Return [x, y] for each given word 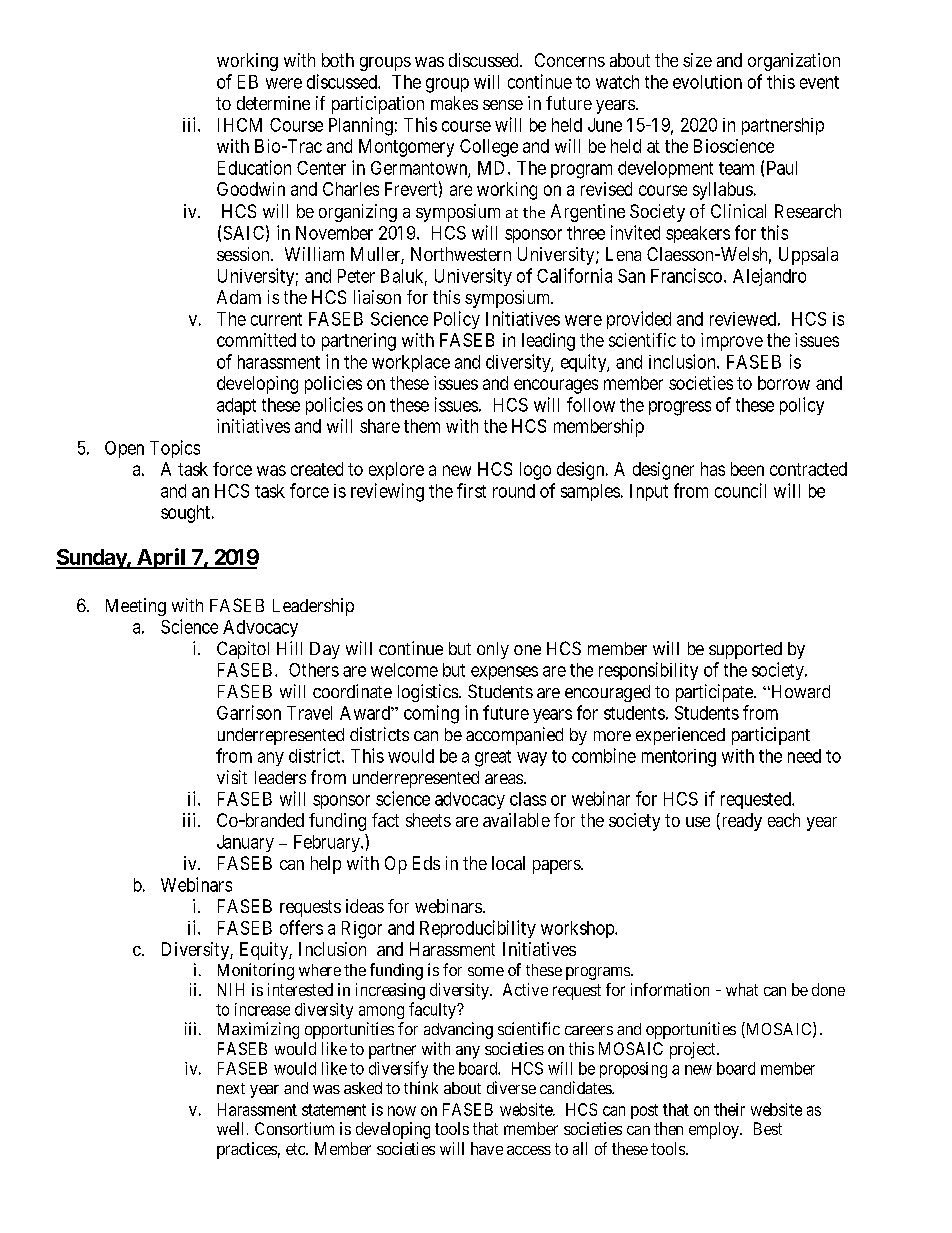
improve [732, 342]
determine [273, 103]
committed [256, 340]
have [487, 1148]
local [508, 863]
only [493, 650]
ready [740, 822]
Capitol [243, 650]
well [232, 1128]
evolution [707, 82]
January [245, 843]
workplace [411, 363]
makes [454, 103]
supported [745, 650]
